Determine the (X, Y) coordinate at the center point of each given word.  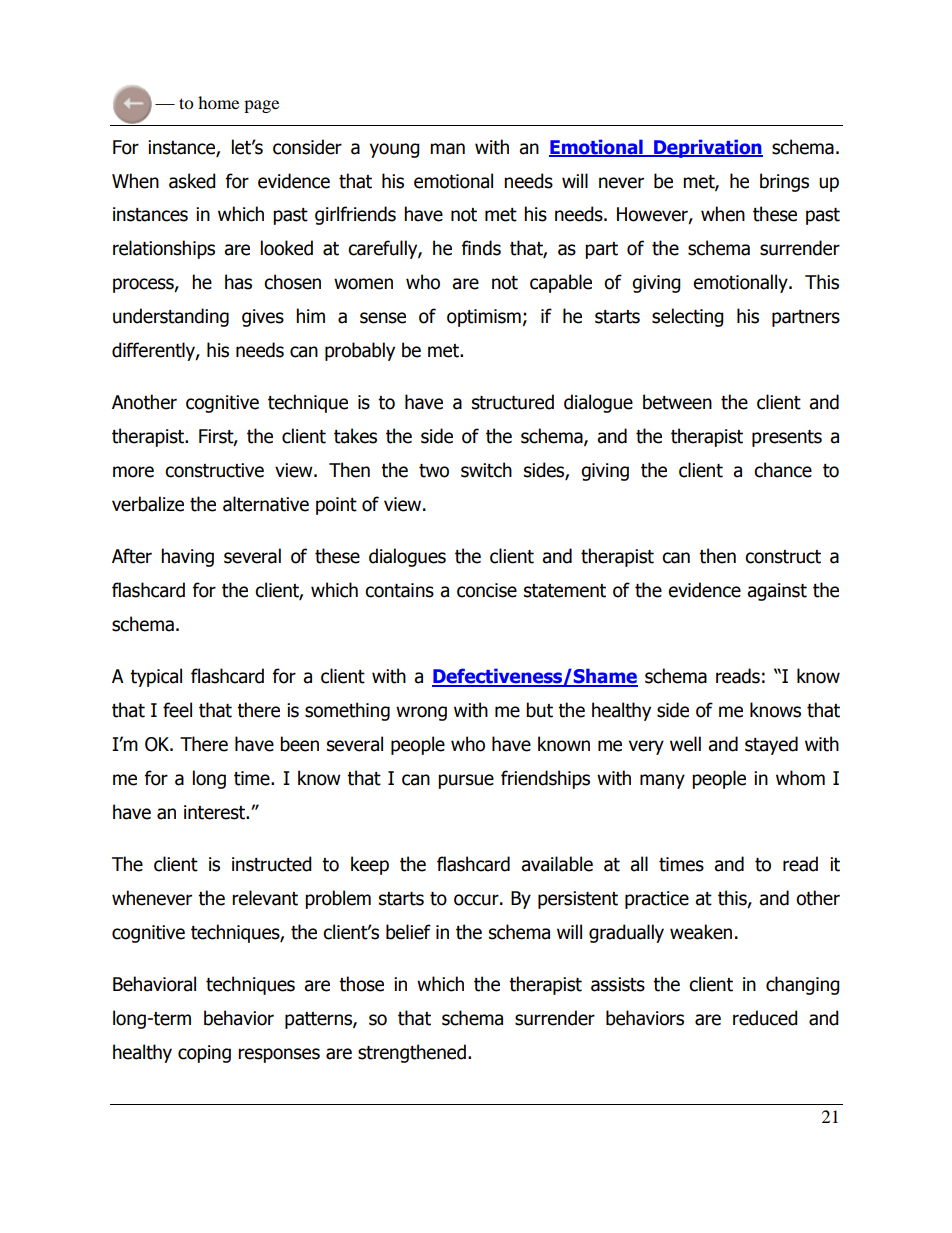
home (218, 102)
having (187, 557)
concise (487, 590)
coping (204, 1054)
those (361, 984)
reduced (765, 1018)
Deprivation (707, 148)
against (777, 592)
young (395, 150)
